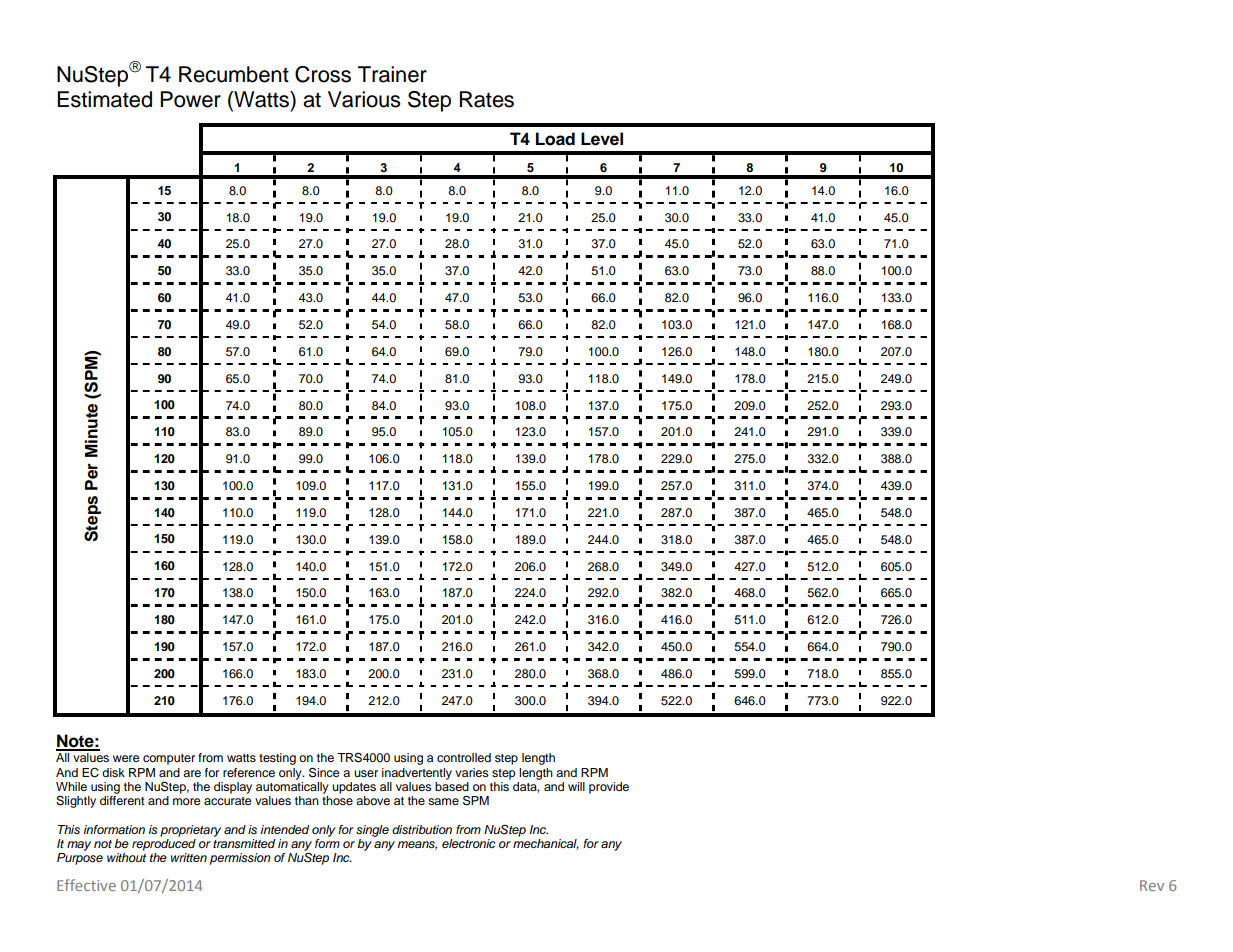 The image size is (1233, 952). I want to click on Power, so click(190, 99).
